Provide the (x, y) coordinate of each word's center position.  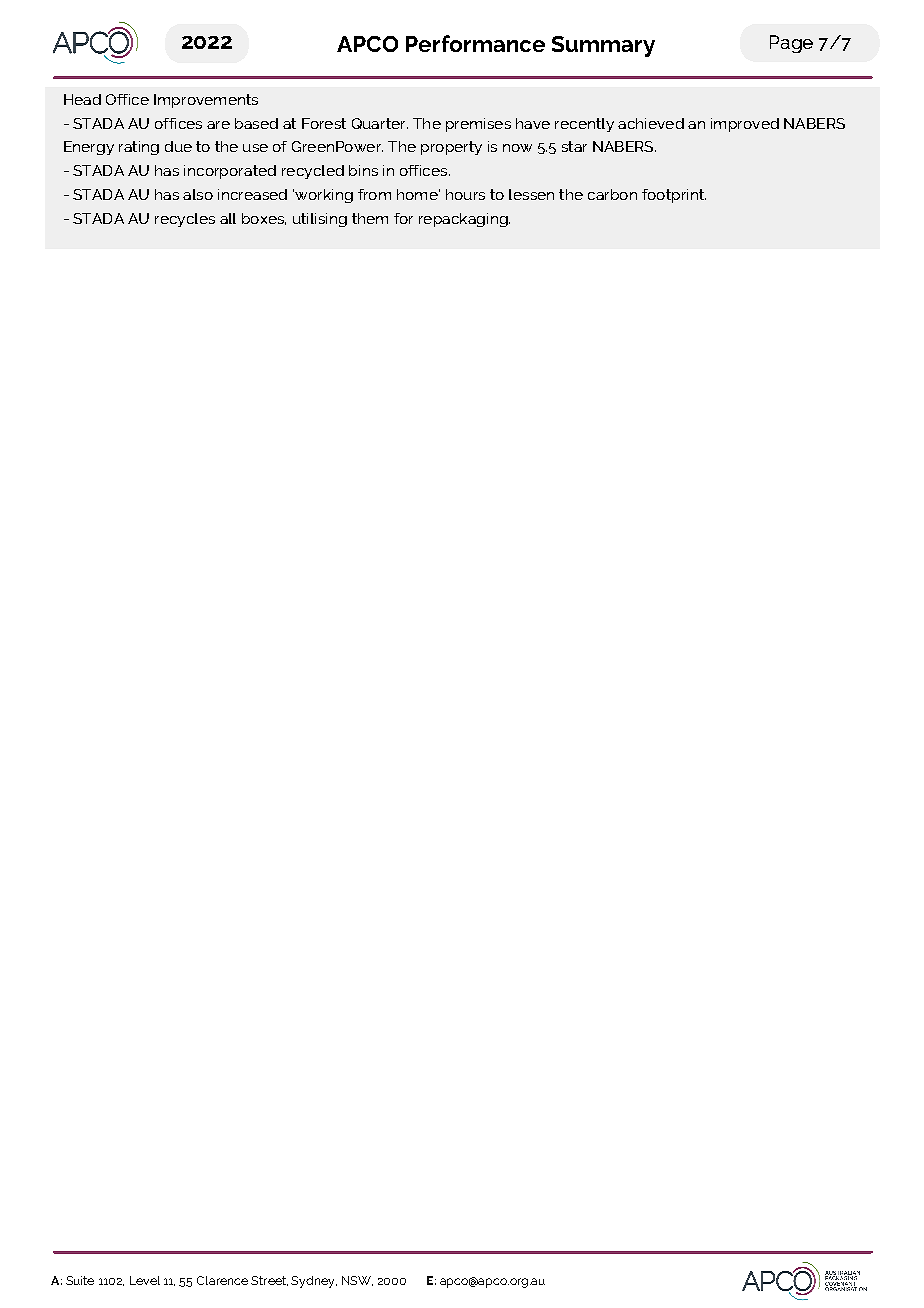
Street (269, 1281)
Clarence (222, 1280)
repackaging (464, 220)
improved (745, 125)
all (228, 218)
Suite (80, 1280)
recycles (185, 220)
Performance (475, 43)
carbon (612, 194)
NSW (357, 1281)
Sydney (314, 1282)
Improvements (206, 101)
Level (145, 1280)
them (370, 218)
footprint (674, 196)
